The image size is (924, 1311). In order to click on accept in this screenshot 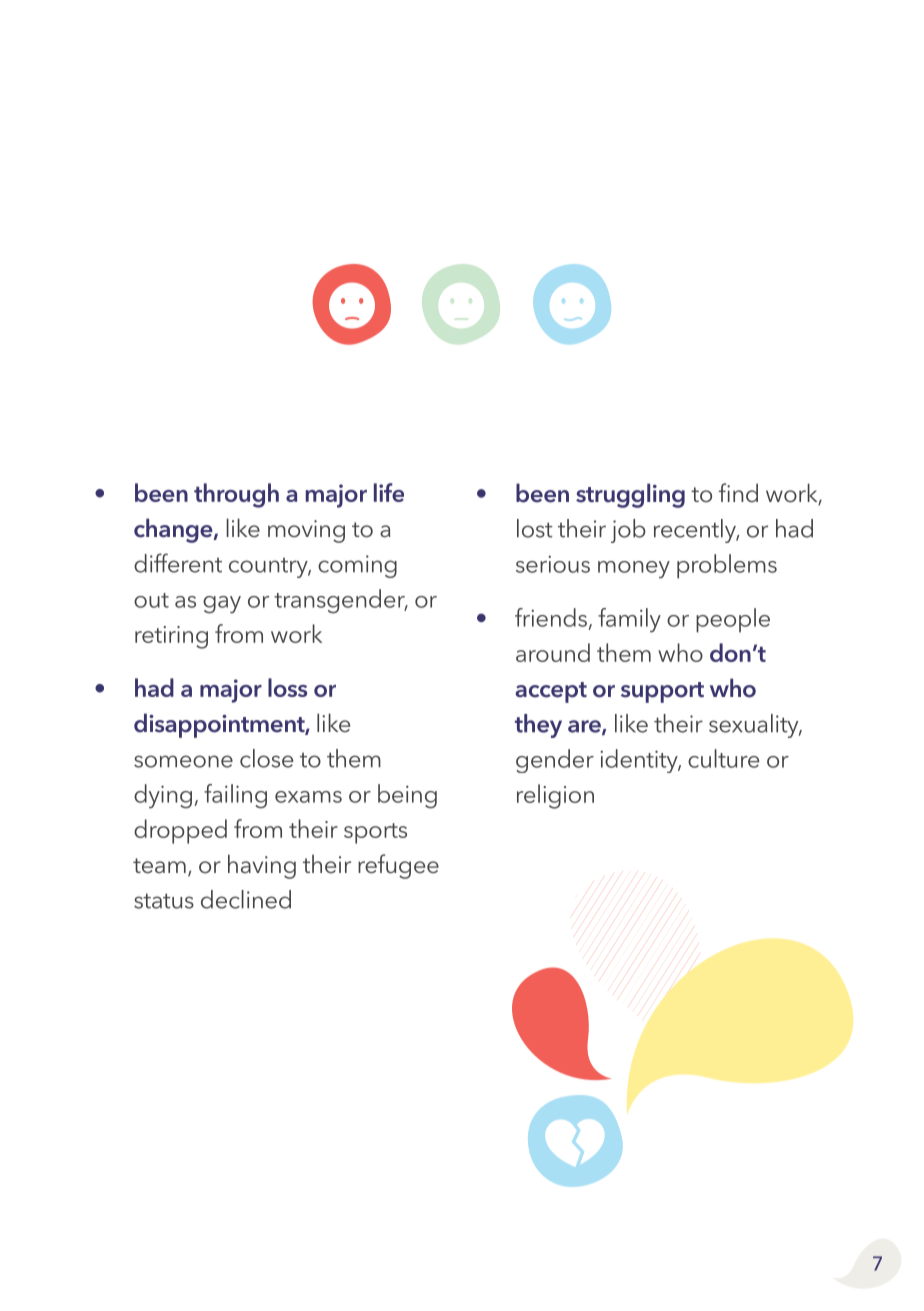, I will do `click(551, 692)`.
